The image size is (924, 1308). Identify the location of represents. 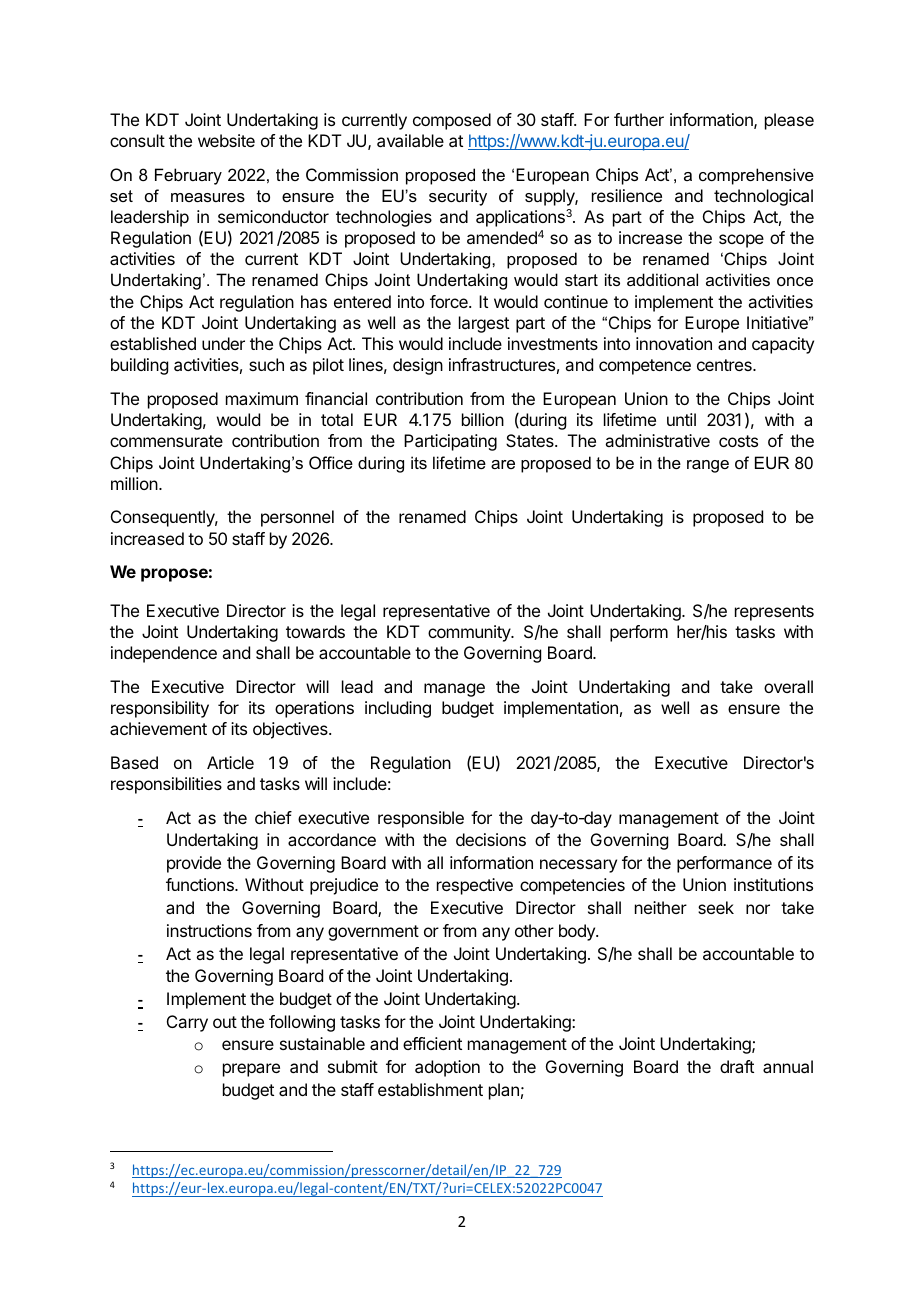
(774, 613).
